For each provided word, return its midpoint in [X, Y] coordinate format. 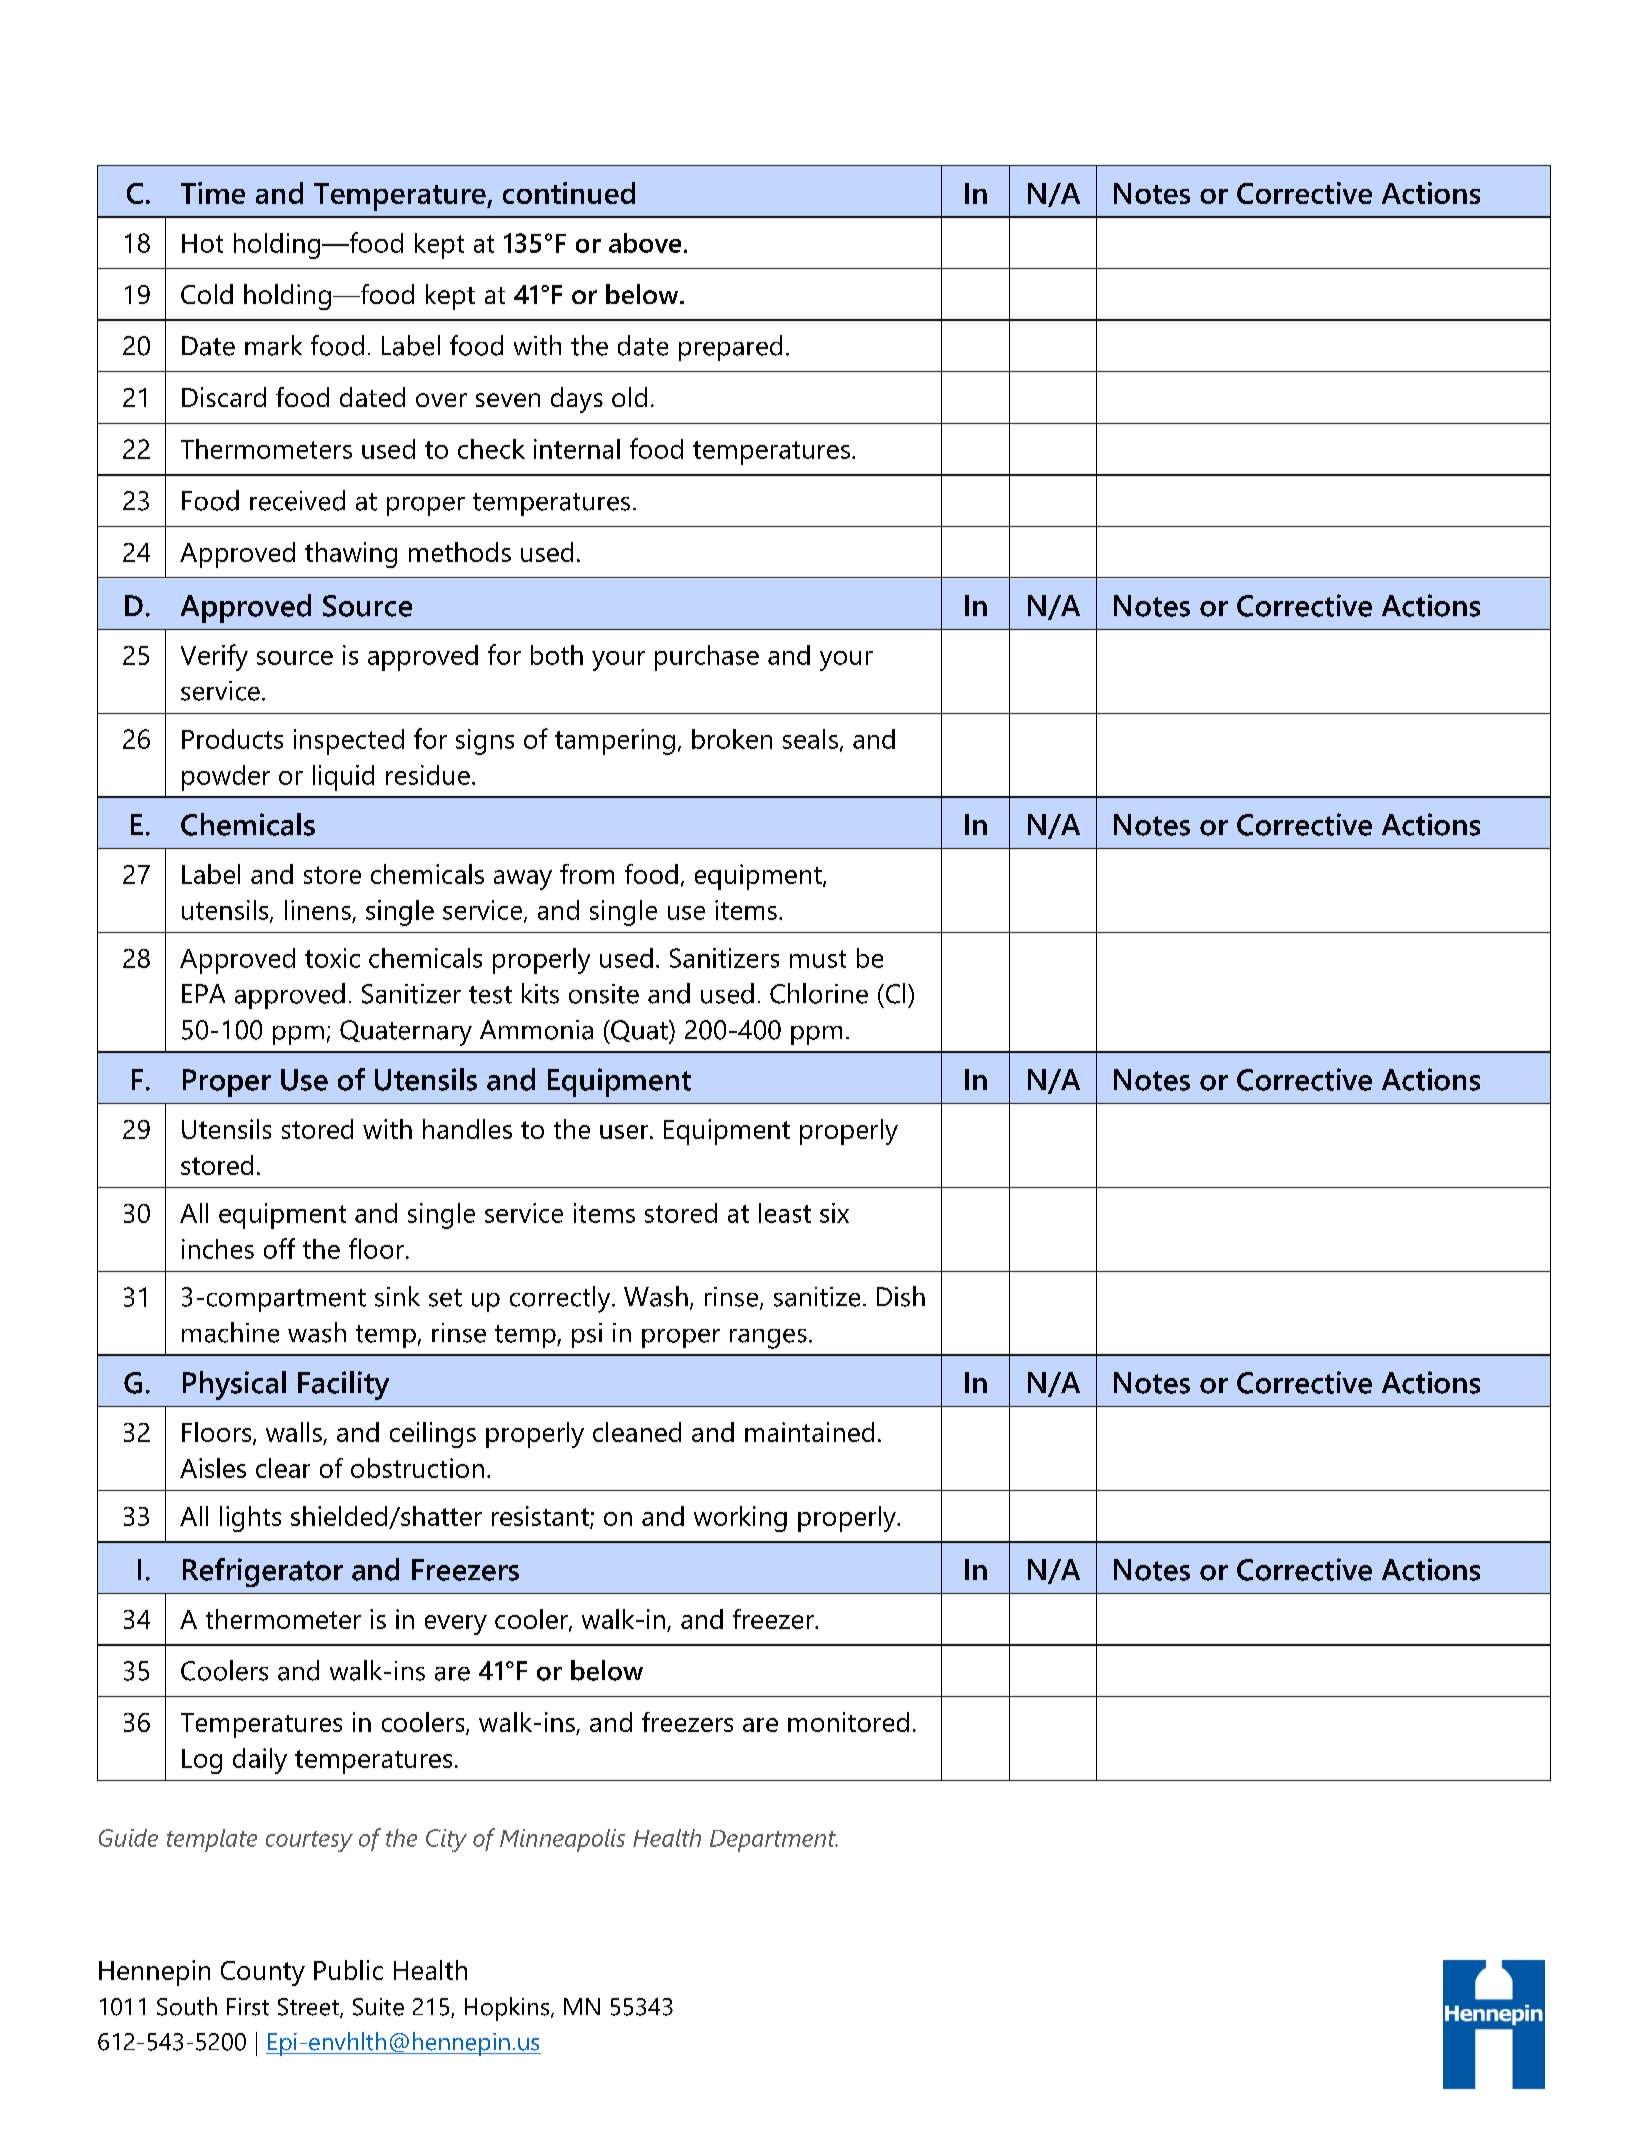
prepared [730, 348]
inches [218, 1249]
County [263, 1973]
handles [467, 1129]
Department [774, 1841]
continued [569, 193]
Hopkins [508, 2009]
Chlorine [819, 993]
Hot [202, 243]
